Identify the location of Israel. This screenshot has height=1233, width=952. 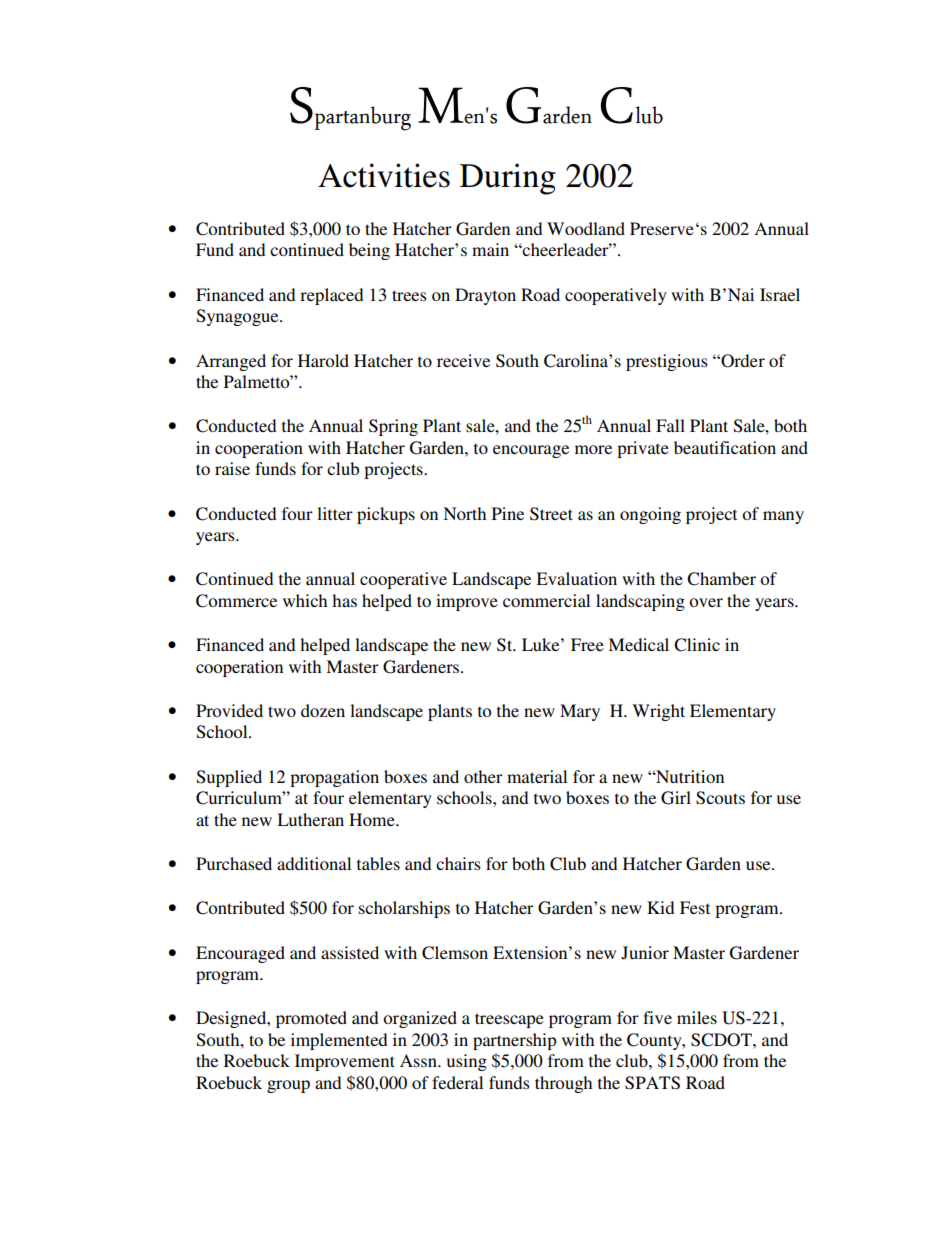
(780, 294).
